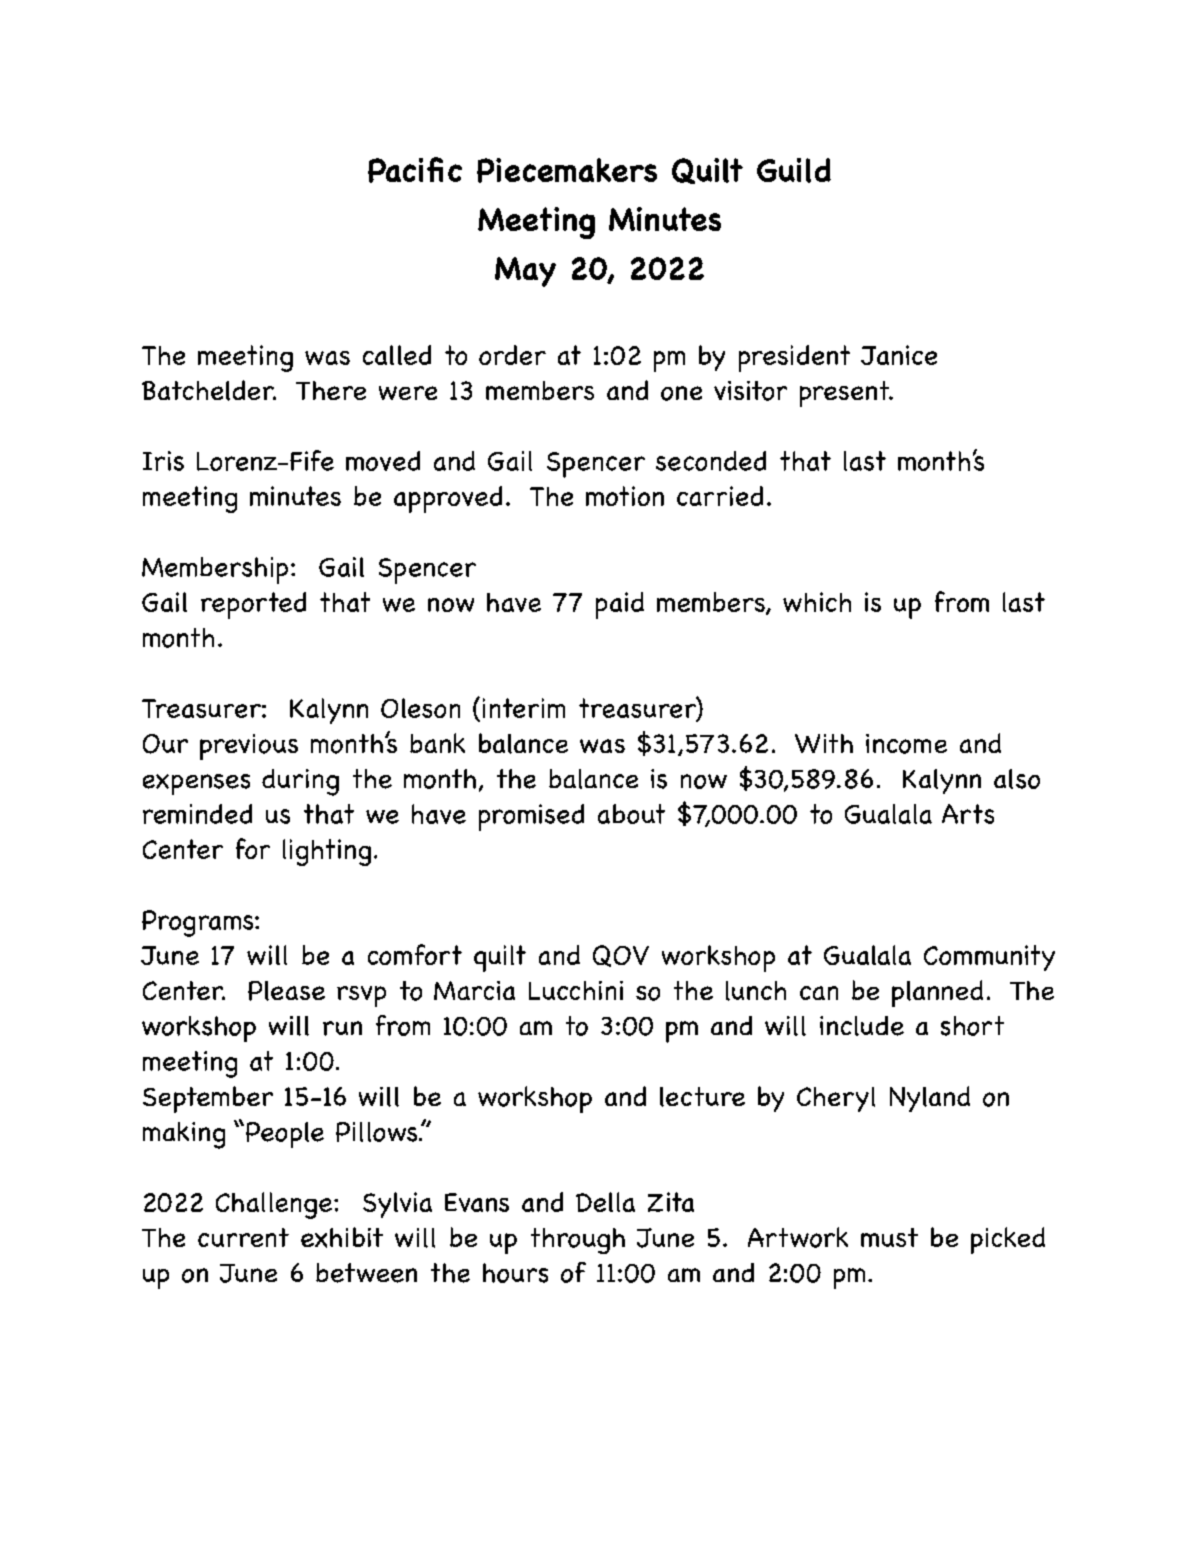  I want to click on May, so click(525, 272).
